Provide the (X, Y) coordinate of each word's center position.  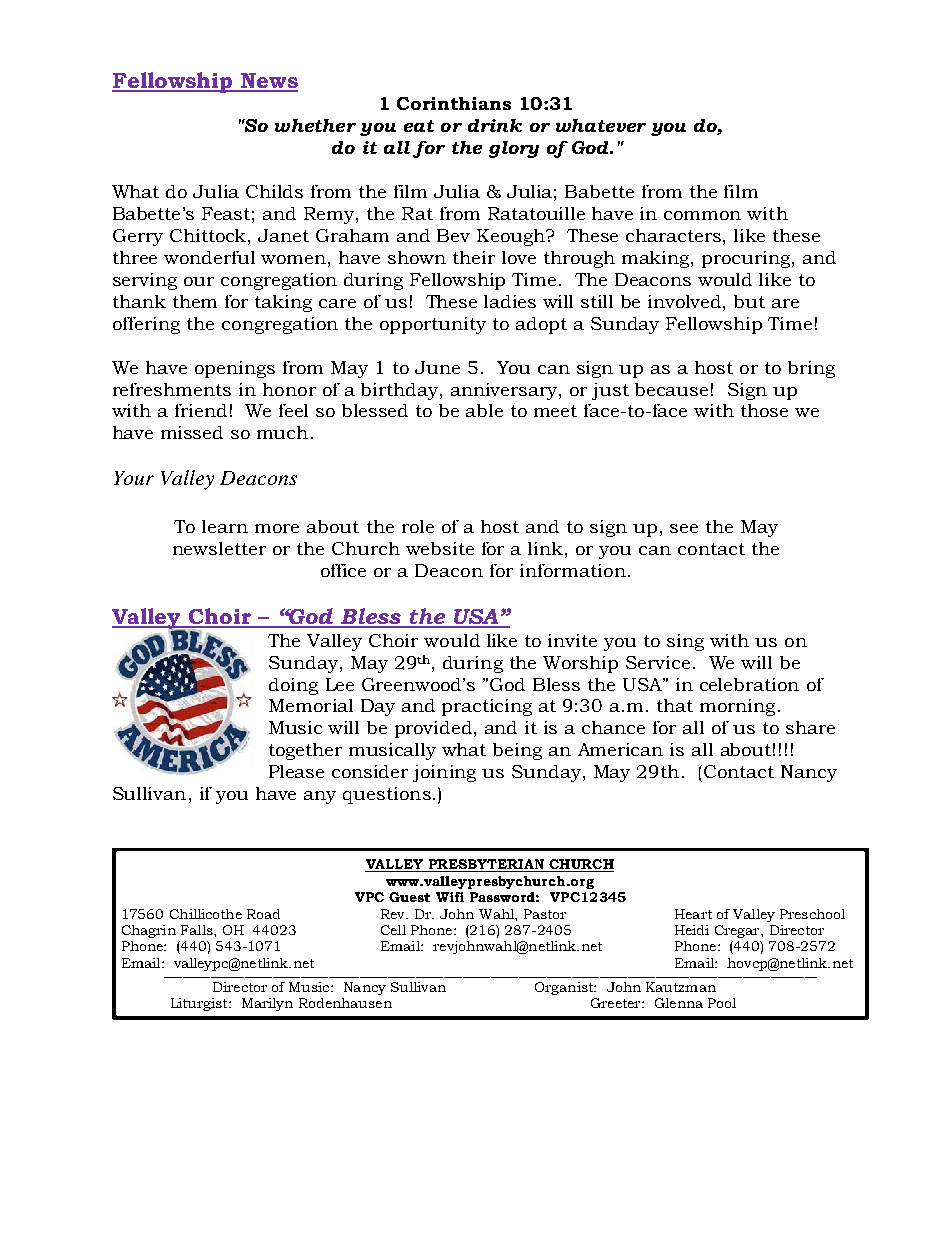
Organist (565, 988)
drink (495, 125)
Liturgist (200, 1004)
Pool (722, 1003)
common (702, 215)
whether (315, 125)
